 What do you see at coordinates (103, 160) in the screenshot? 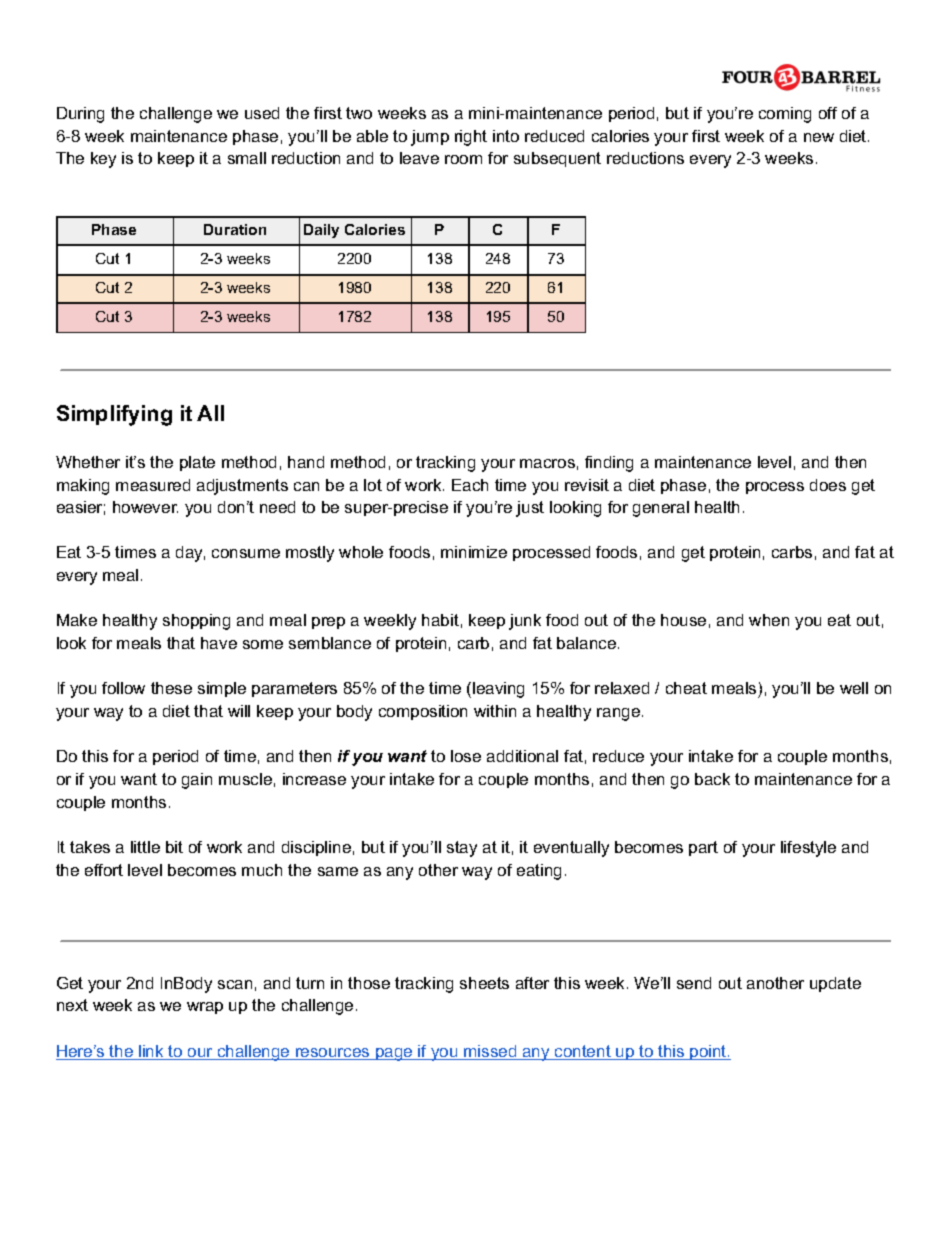
I see `key` at bounding box center [103, 160].
